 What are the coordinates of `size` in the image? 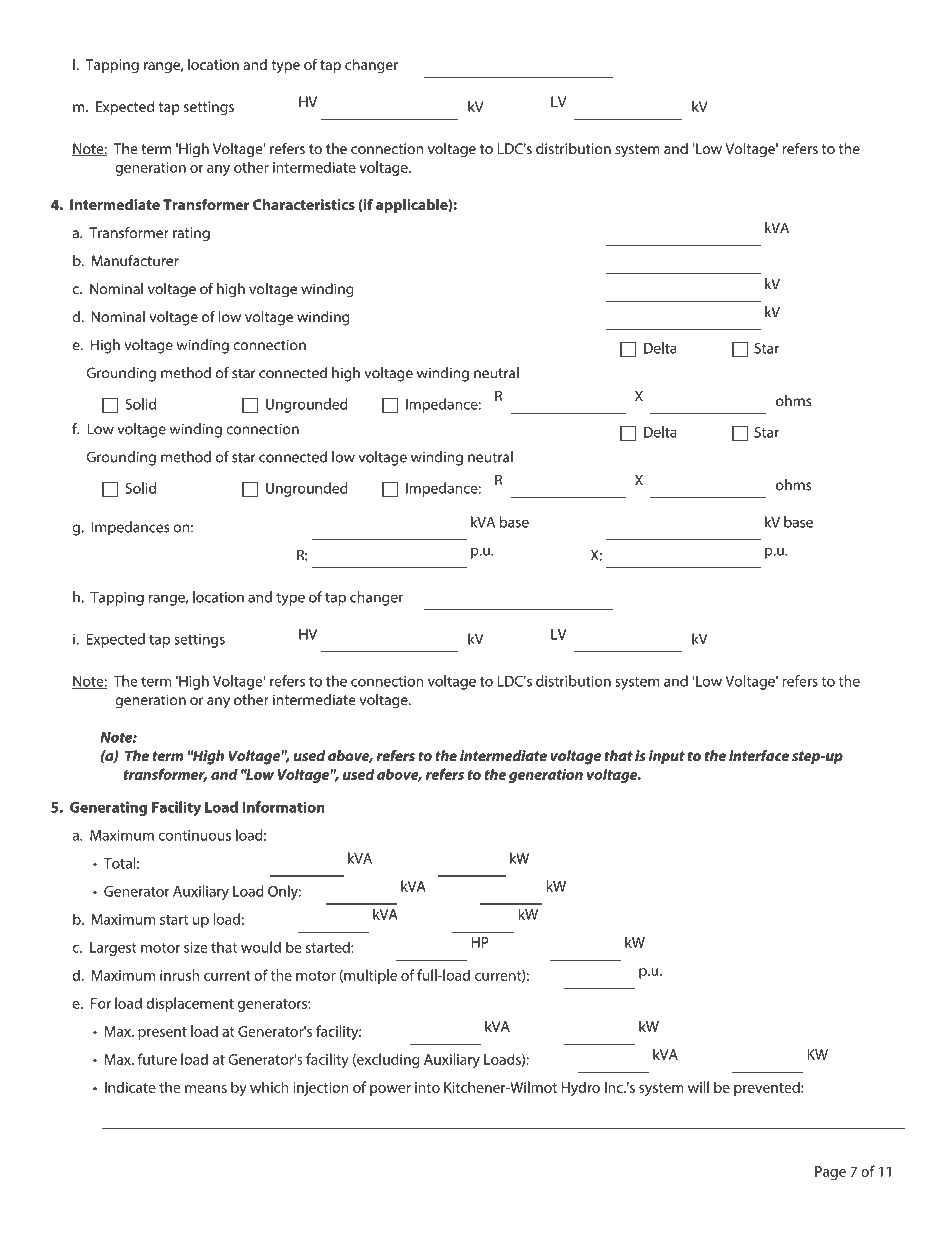 It's located at (196, 947).
